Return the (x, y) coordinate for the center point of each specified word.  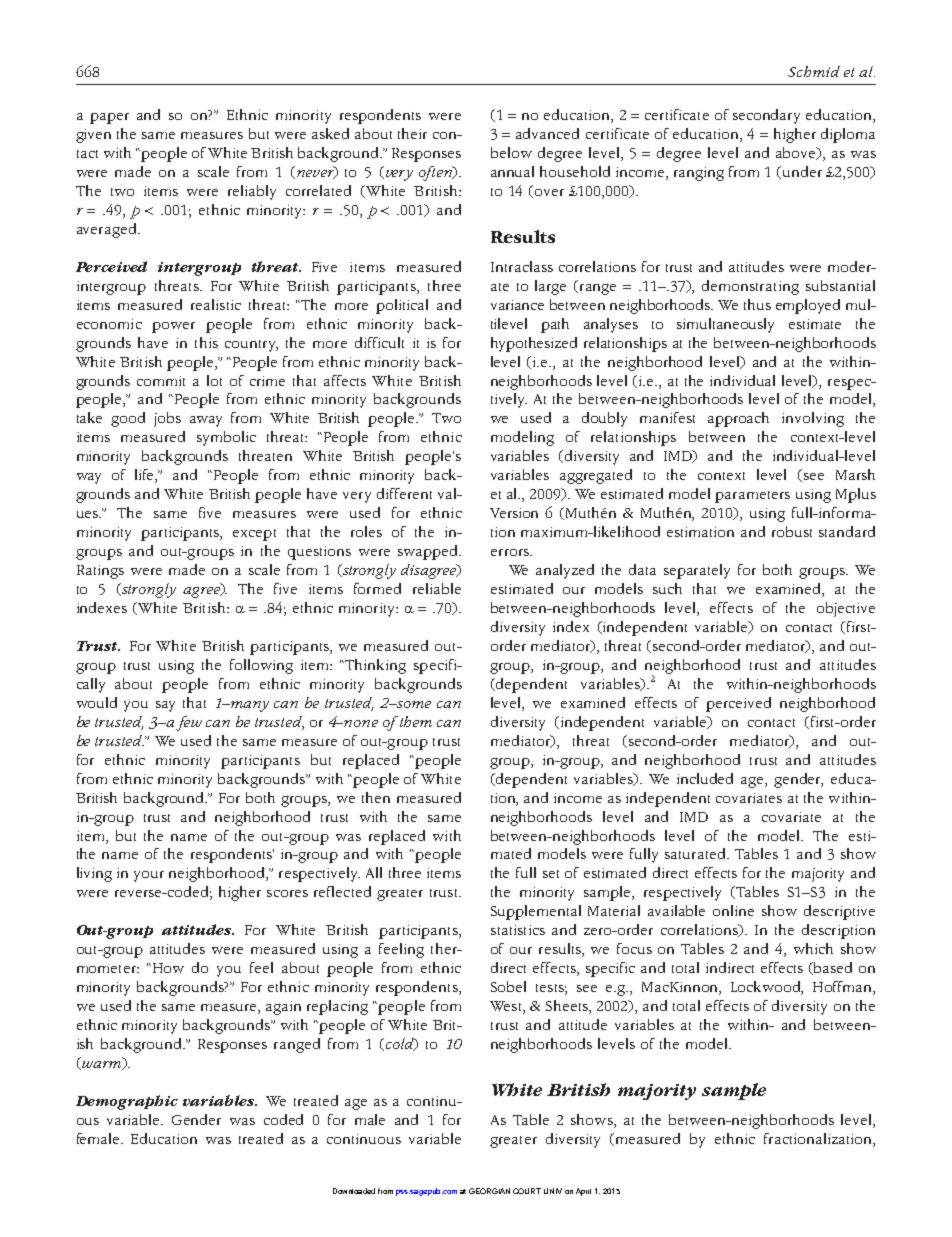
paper (109, 118)
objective (846, 609)
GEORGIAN (489, 1191)
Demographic (127, 1102)
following (261, 666)
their (412, 133)
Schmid (814, 71)
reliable (437, 588)
